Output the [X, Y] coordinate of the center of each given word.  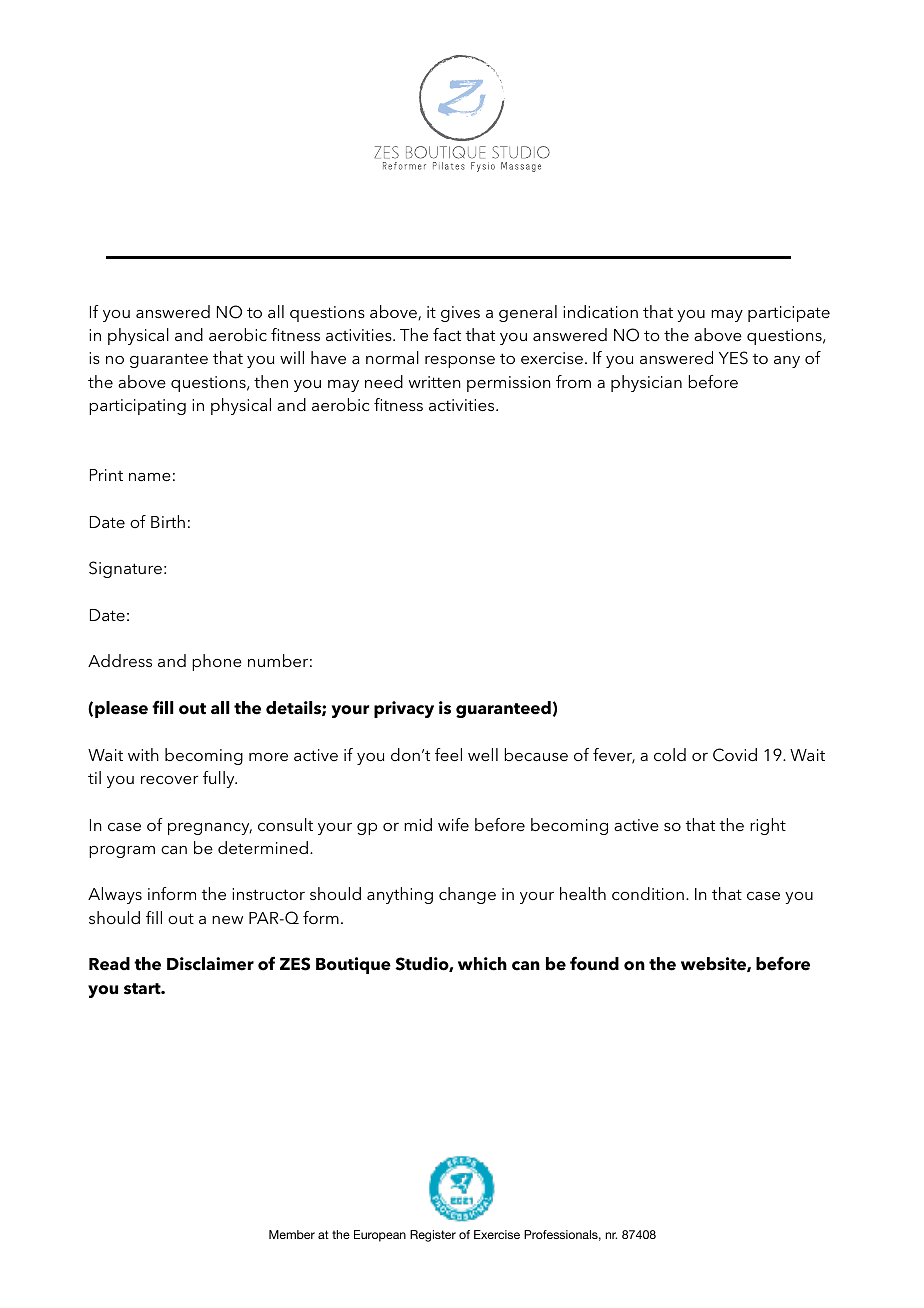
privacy [404, 709]
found [594, 963]
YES [733, 358]
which [482, 964]
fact [447, 334]
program [122, 852]
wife [453, 824]
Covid [735, 755]
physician [646, 383]
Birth [168, 521]
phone [217, 662]
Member [292, 1234]
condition [648, 893]
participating [137, 407]
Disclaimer [210, 964]
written [435, 382]
